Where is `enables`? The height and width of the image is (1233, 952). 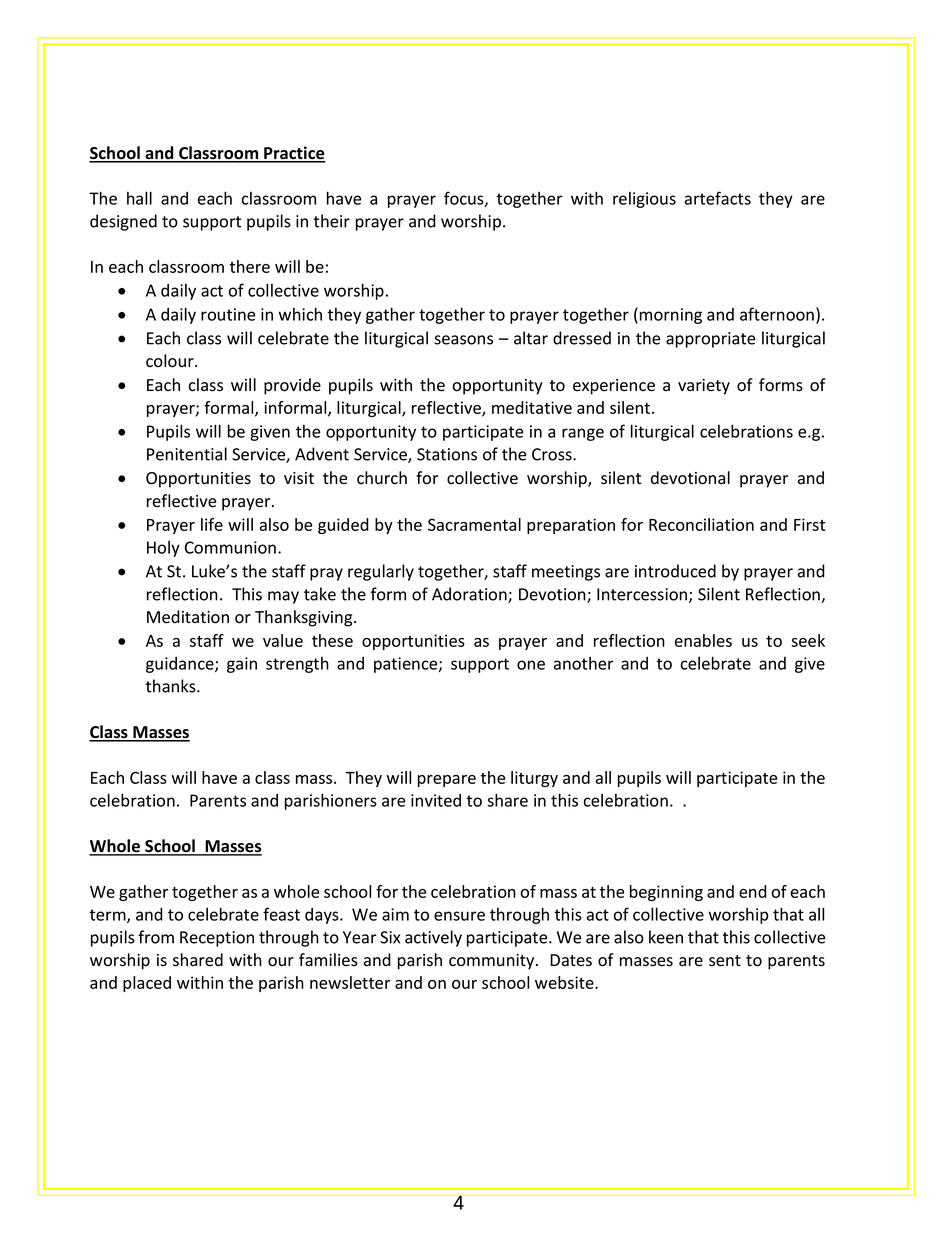
enables is located at coordinates (703, 640).
